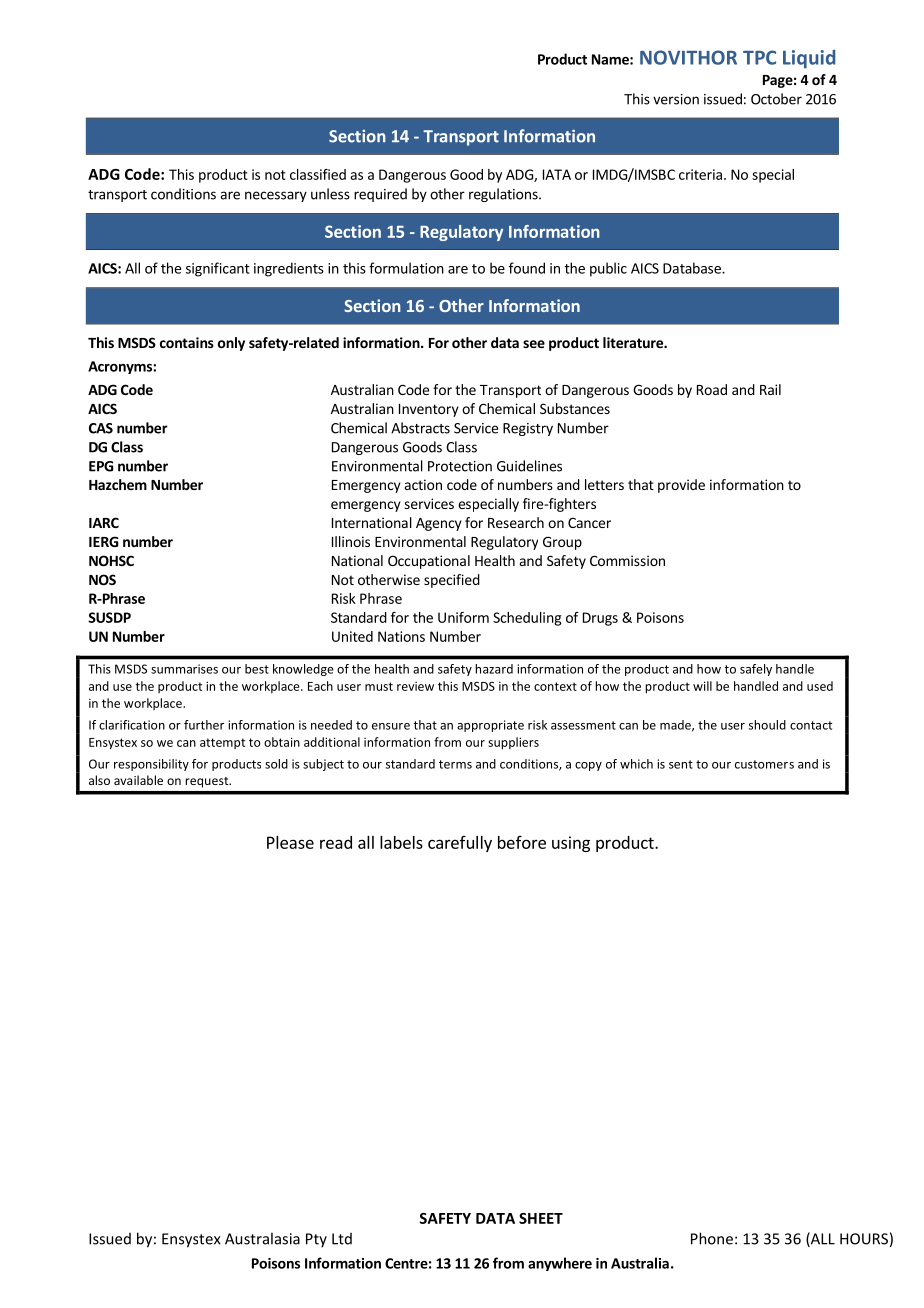  Describe the element at coordinates (712, 1238) in the screenshot. I see `Phone` at that location.
